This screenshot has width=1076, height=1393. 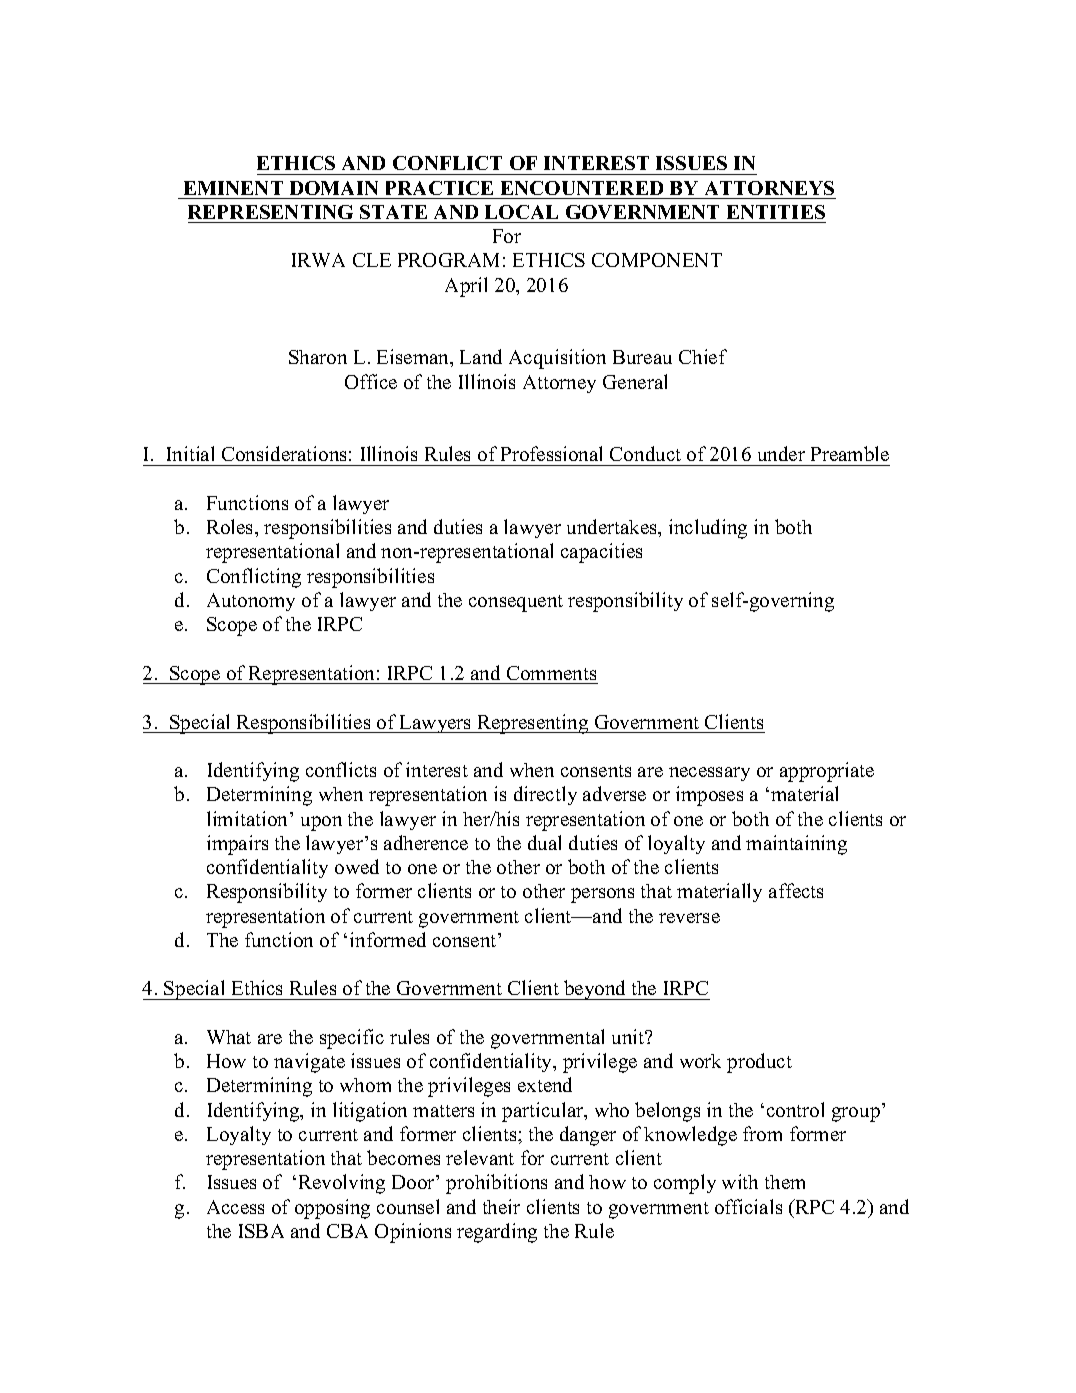 What do you see at coordinates (776, 212) in the screenshot?
I see `ENTITIES` at bounding box center [776, 212].
